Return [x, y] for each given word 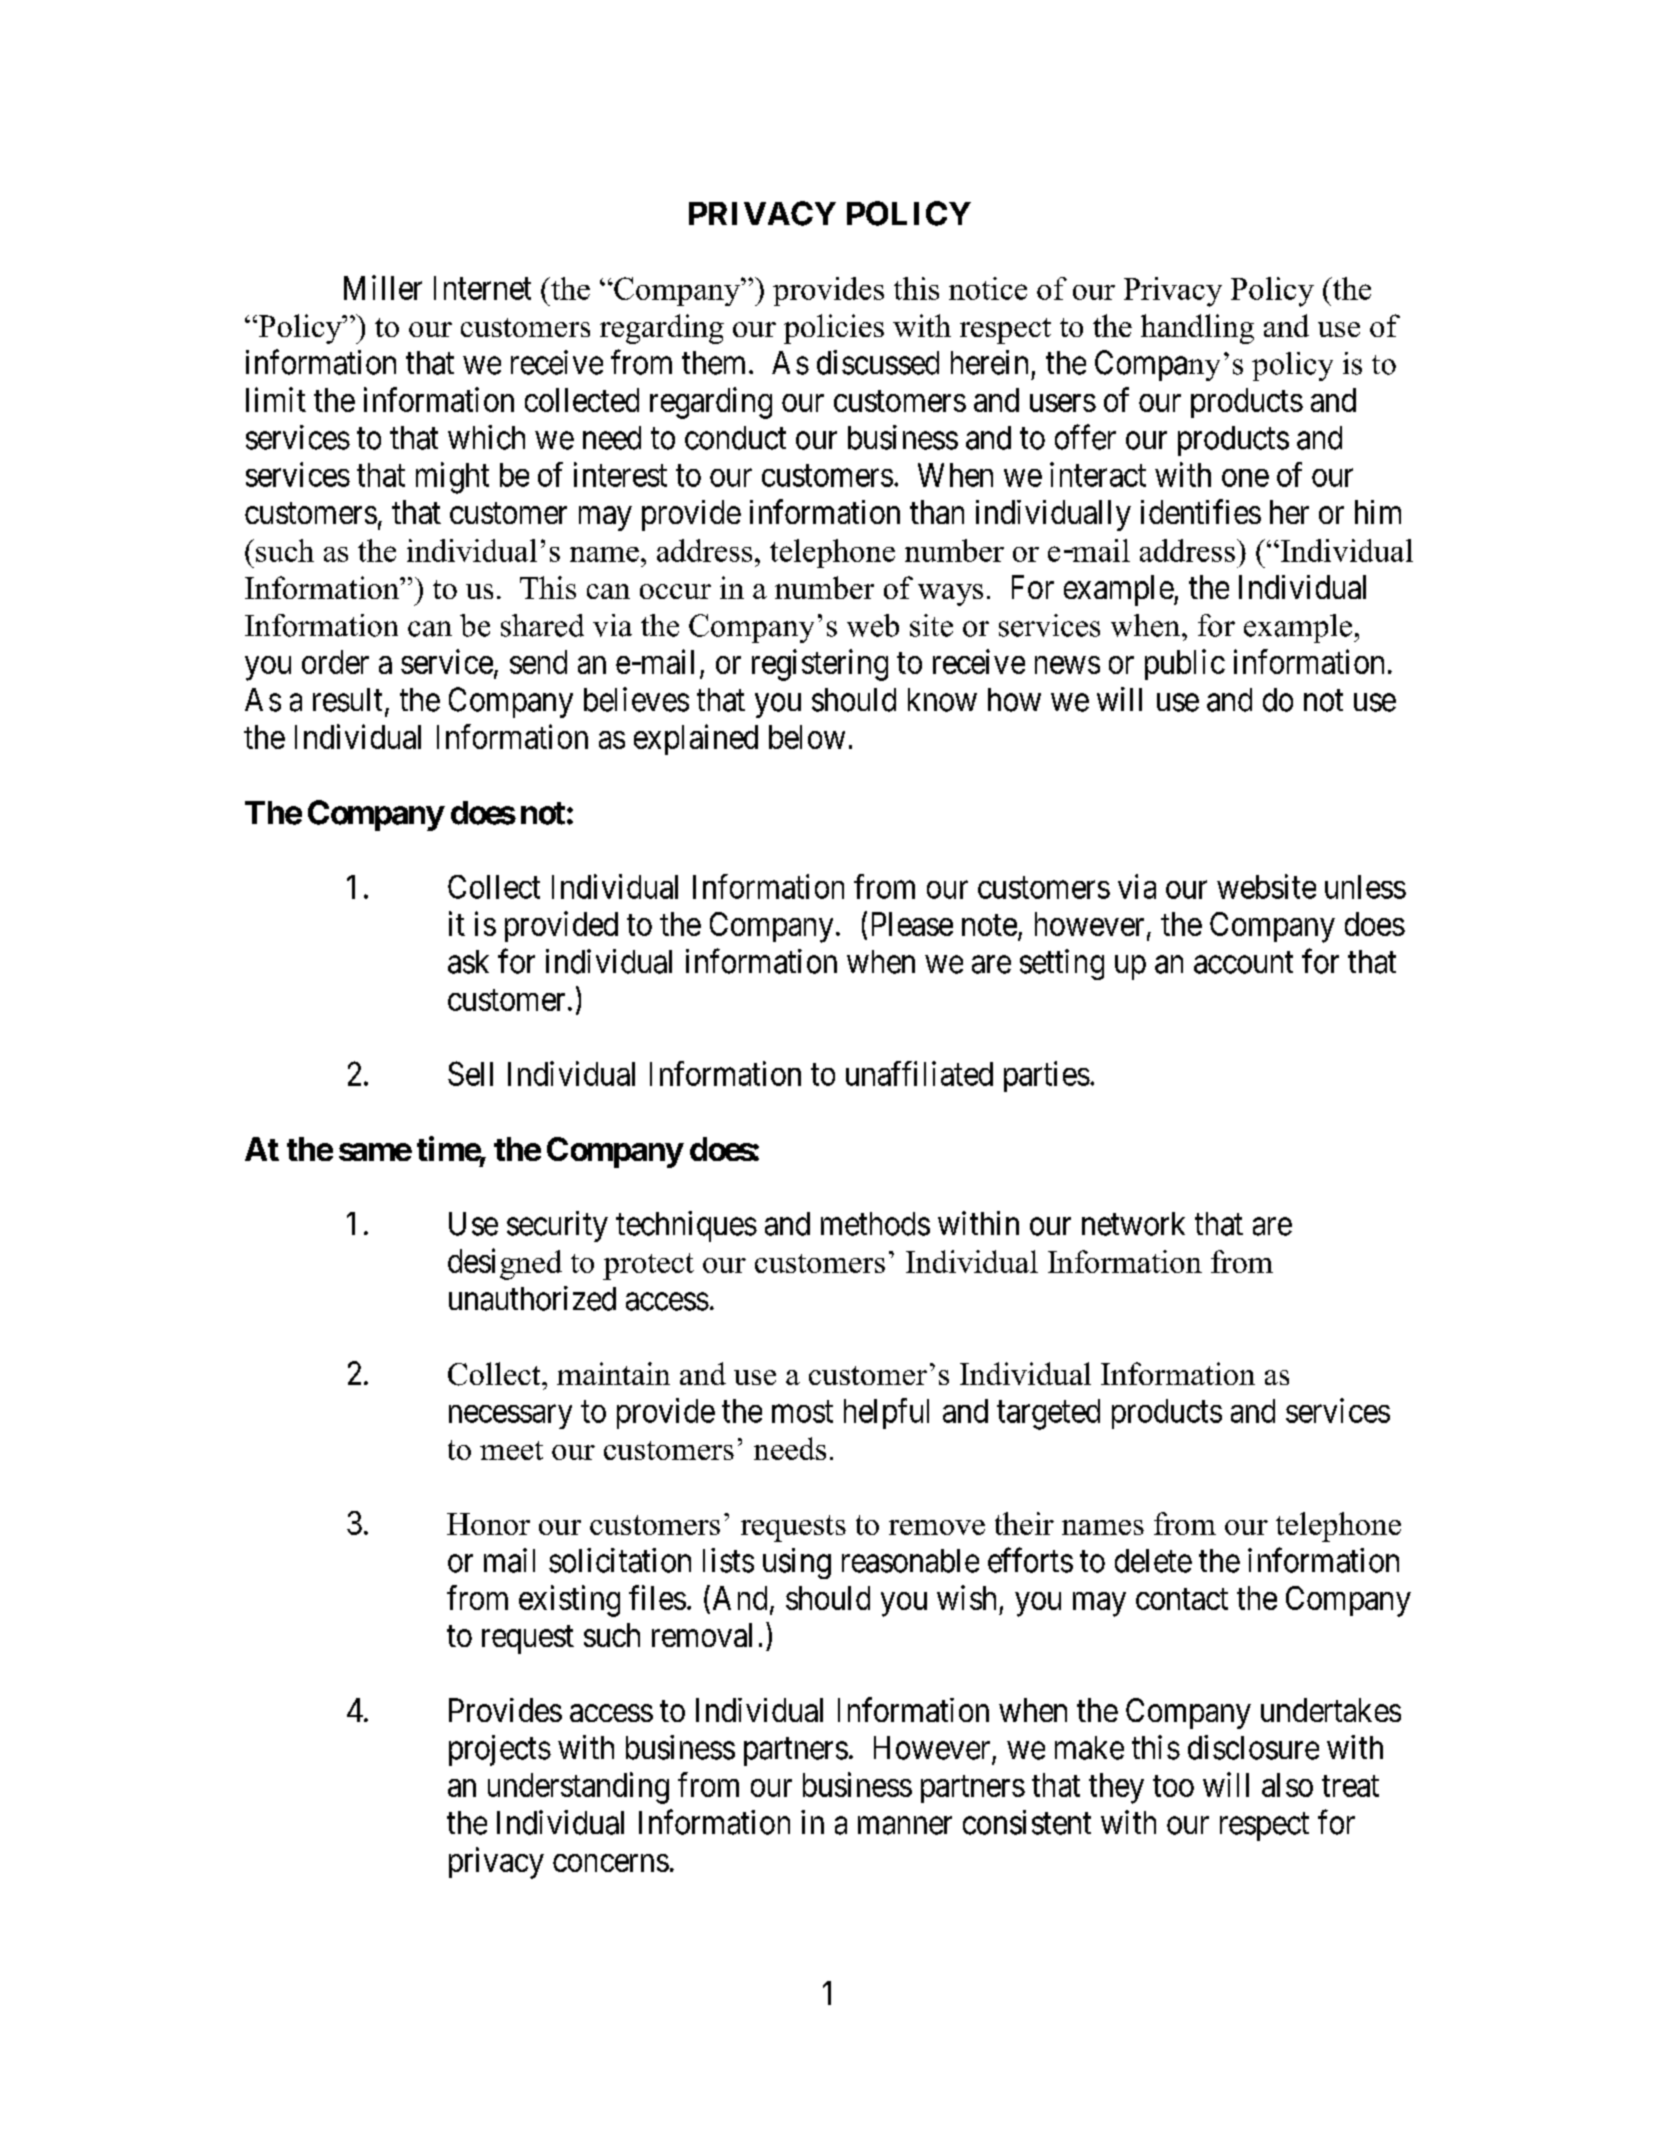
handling [1197, 329]
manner [905, 1826]
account [1243, 963]
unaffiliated [919, 1073]
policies [834, 329]
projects [500, 1750]
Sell [470, 1073]
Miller [383, 287]
